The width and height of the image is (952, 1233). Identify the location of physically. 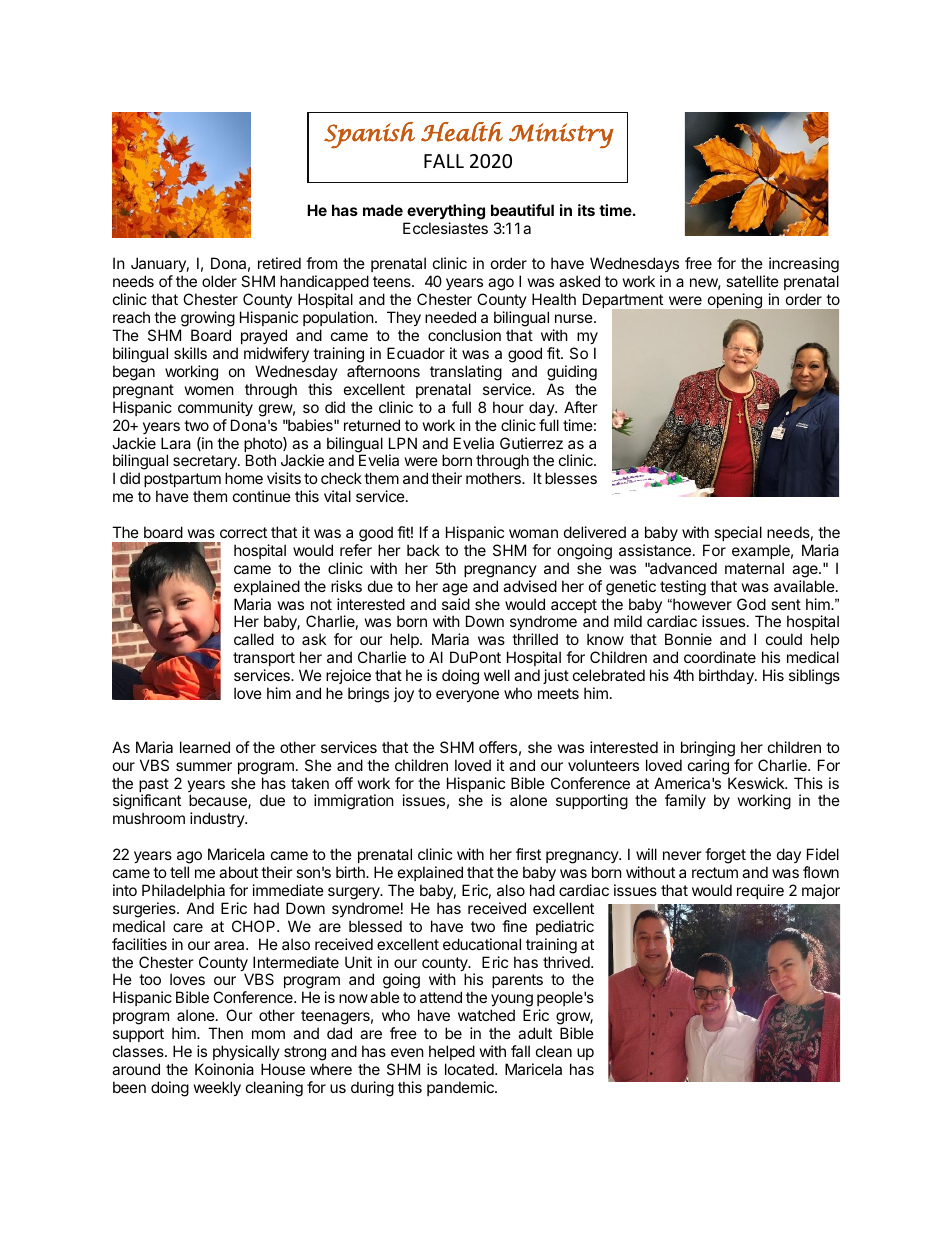
(246, 1054).
